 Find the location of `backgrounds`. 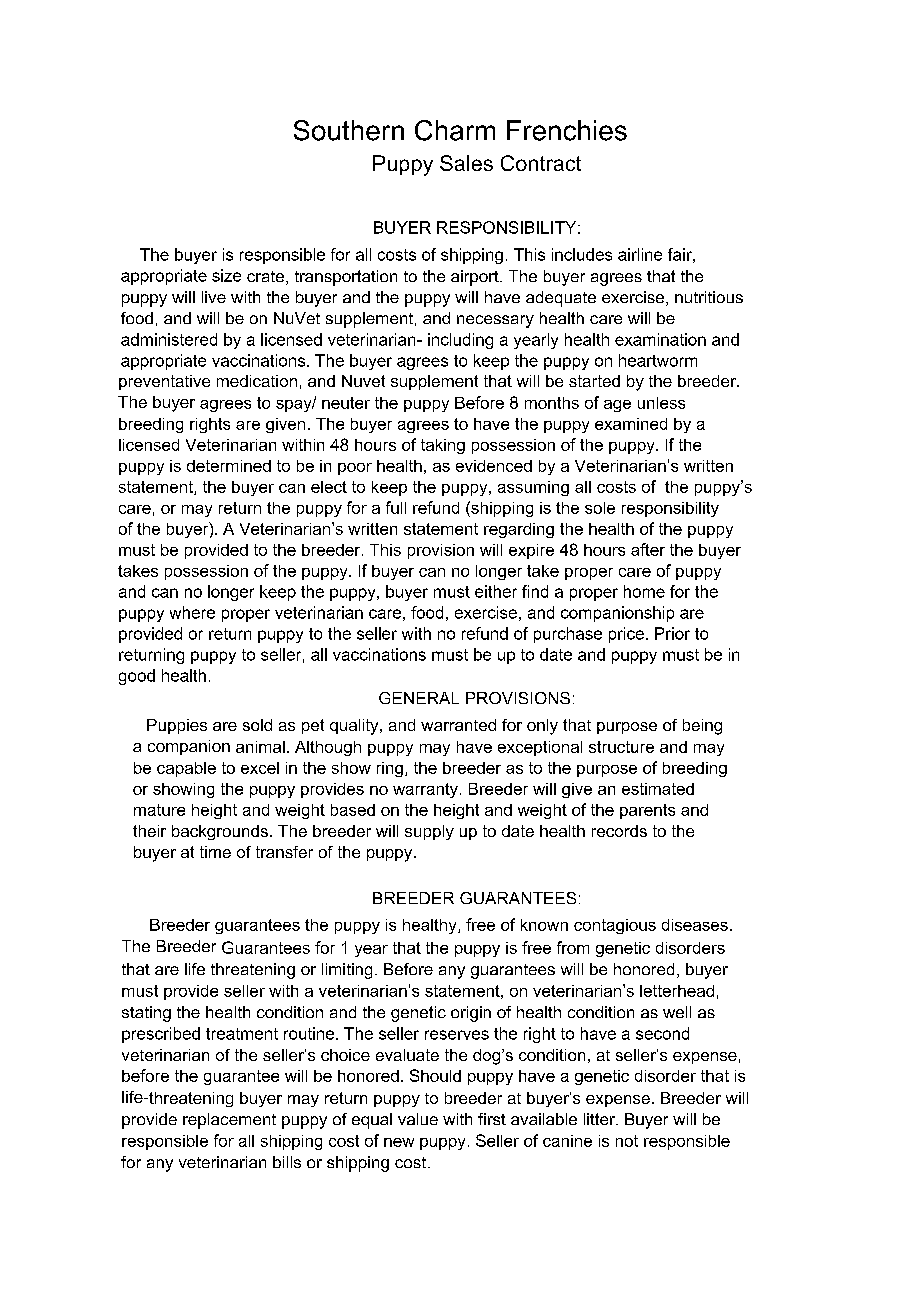

backgrounds is located at coordinates (220, 832).
